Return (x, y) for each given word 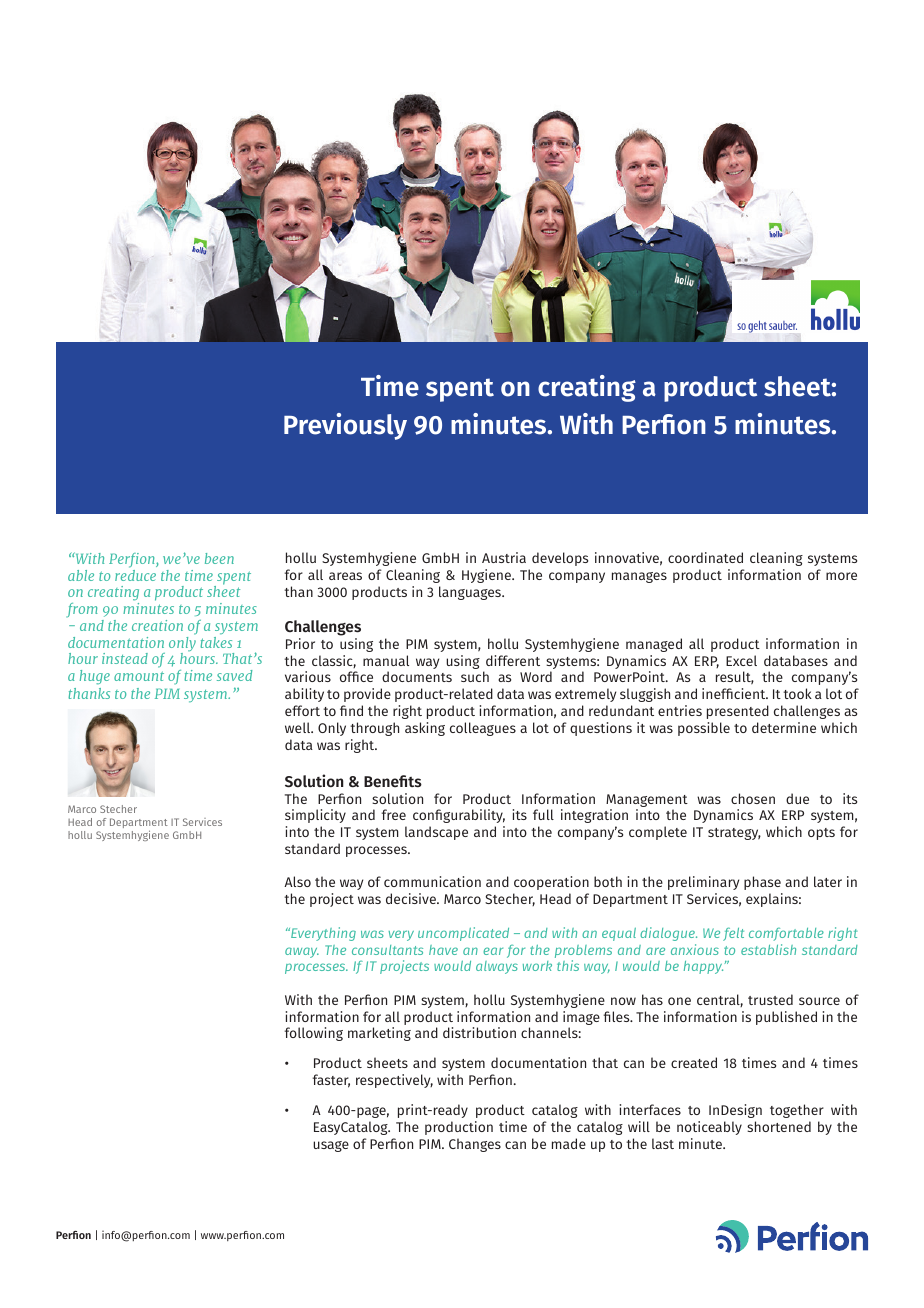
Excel (741, 660)
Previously (345, 426)
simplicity (315, 816)
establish (768, 949)
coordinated (705, 557)
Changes (475, 1145)
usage (331, 1146)
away (302, 952)
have (443, 950)
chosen (753, 798)
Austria (504, 557)
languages (471, 593)
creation (157, 625)
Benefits (393, 781)
